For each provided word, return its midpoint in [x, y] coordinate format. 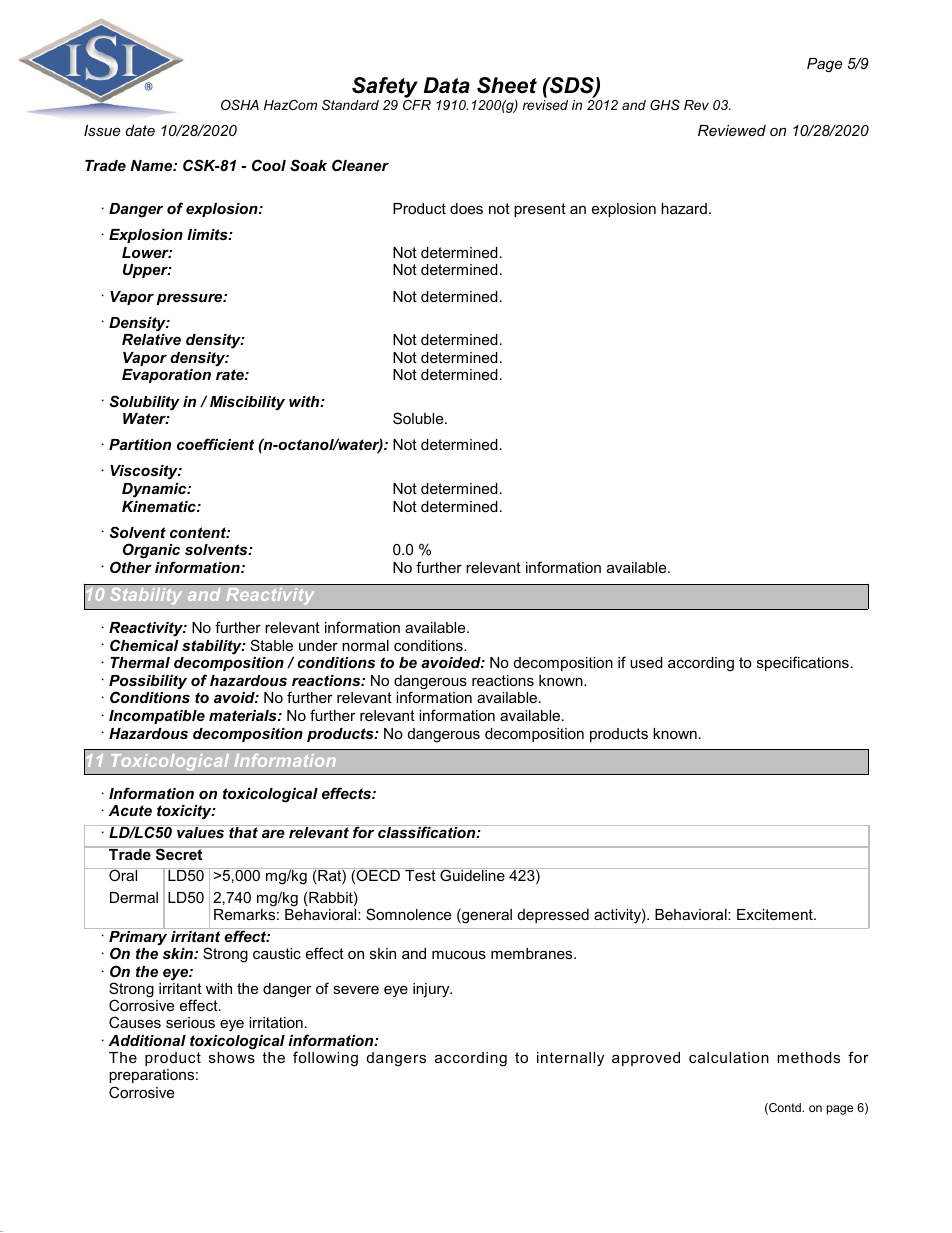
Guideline [472, 874]
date [140, 130]
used [646, 662]
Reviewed [732, 130]
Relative [151, 339]
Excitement [776, 914]
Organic [151, 551]
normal [365, 645]
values [201, 831]
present [540, 210]
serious [190, 1022]
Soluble [419, 418]
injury [432, 990]
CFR [417, 105]
